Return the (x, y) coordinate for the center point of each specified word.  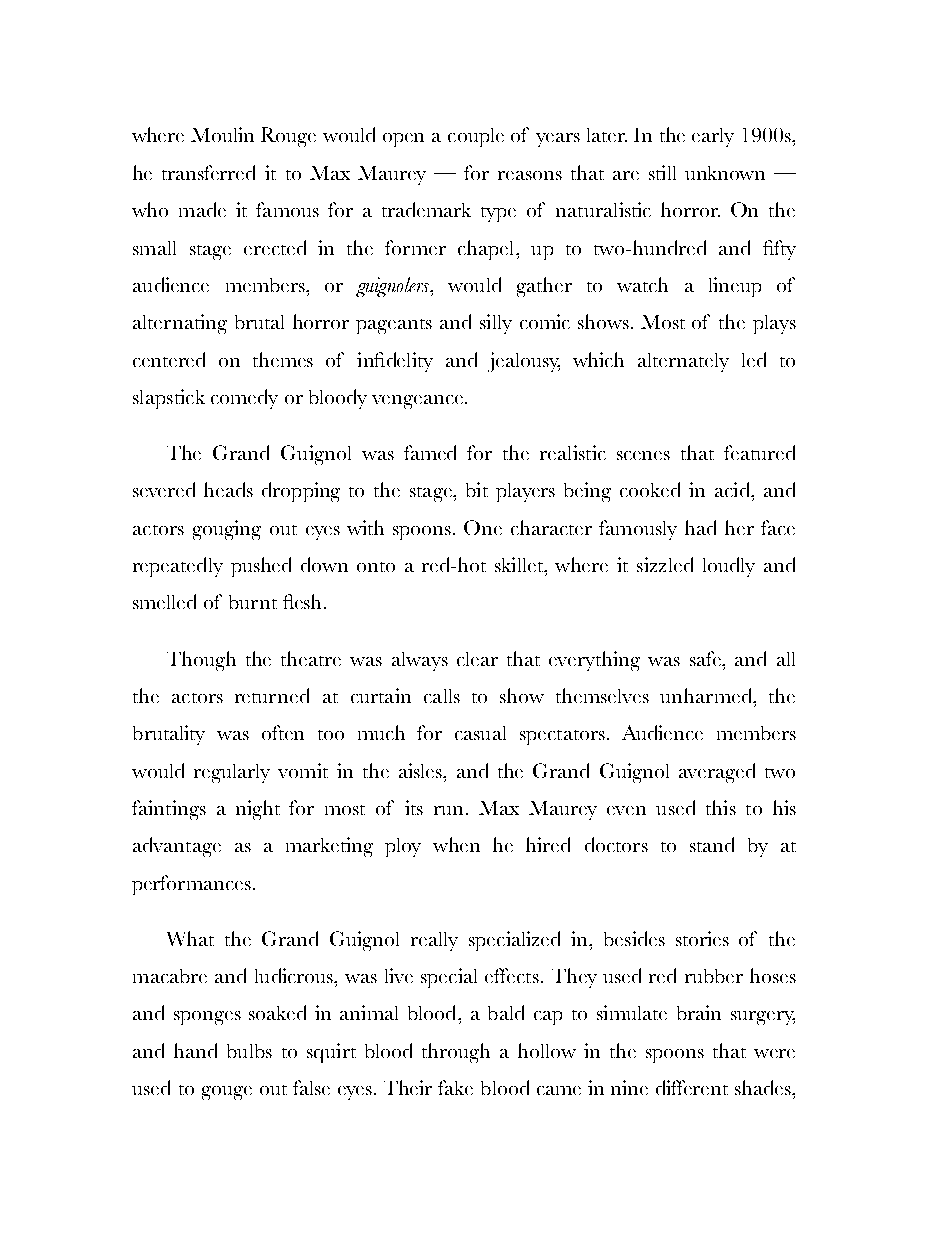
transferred (208, 172)
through (456, 1053)
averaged (717, 773)
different (692, 1087)
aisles (421, 770)
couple (476, 137)
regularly (232, 773)
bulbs (249, 1051)
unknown (725, 173)
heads (228, 489)
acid (734, 489)
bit (477, 489)
